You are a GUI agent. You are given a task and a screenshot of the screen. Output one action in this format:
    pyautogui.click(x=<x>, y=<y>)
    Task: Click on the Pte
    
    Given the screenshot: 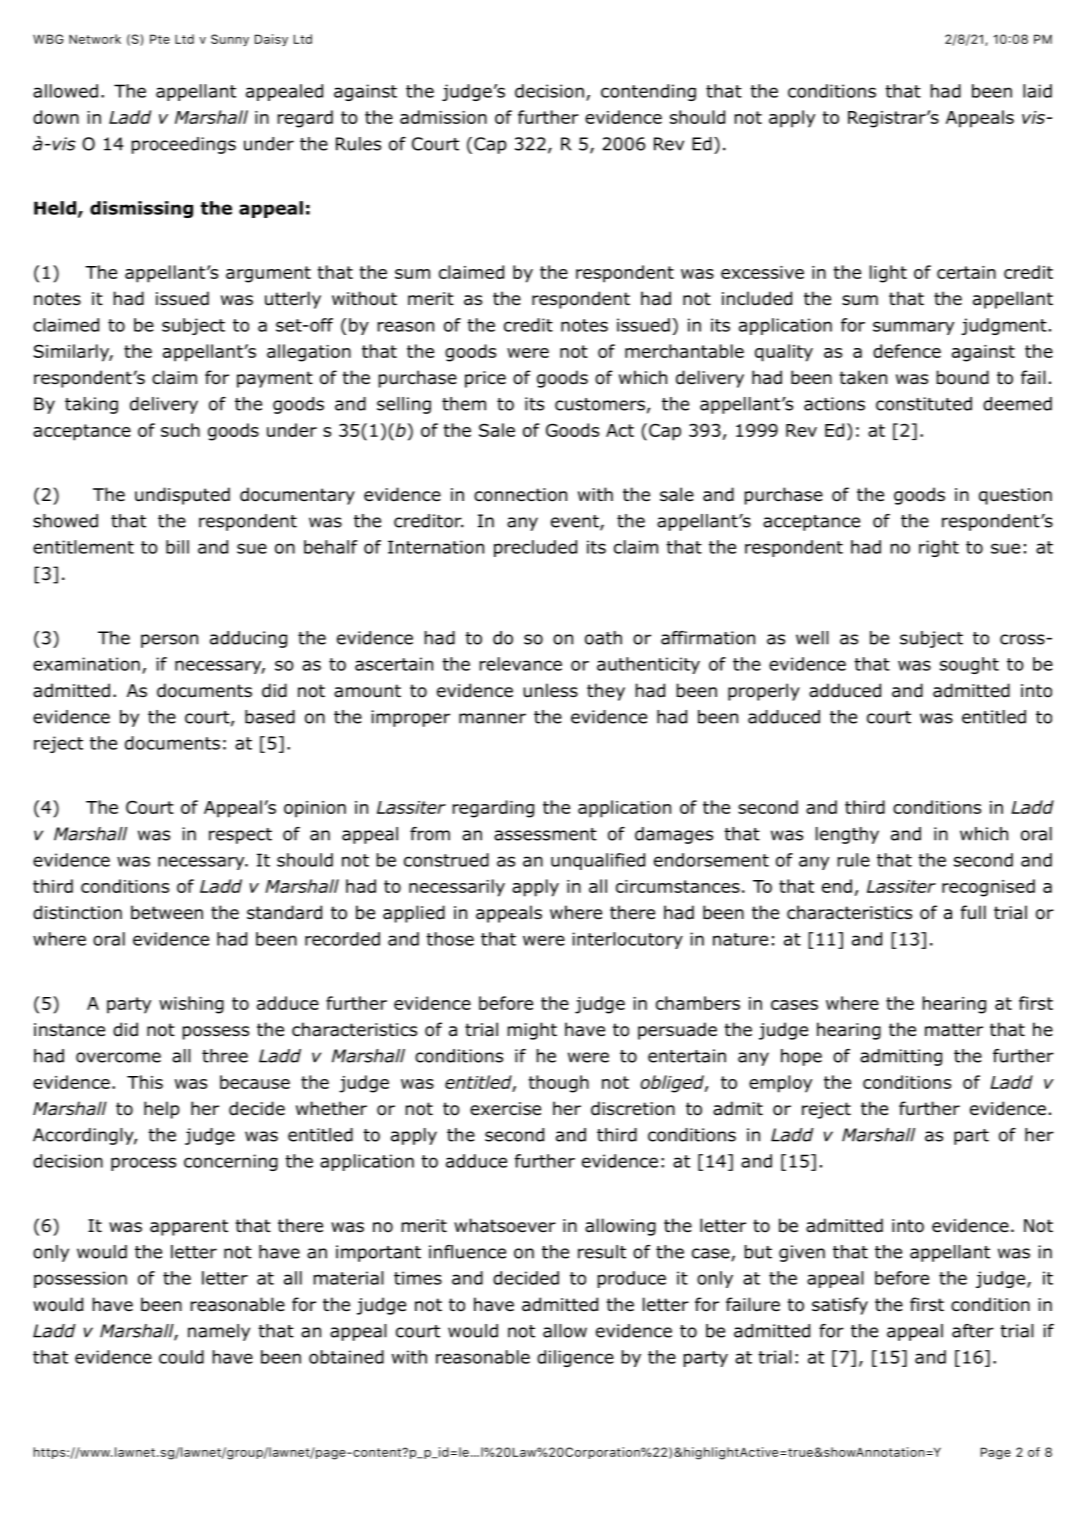 What is the action you would take?
    pyautogui.click(x=160, y=39)
